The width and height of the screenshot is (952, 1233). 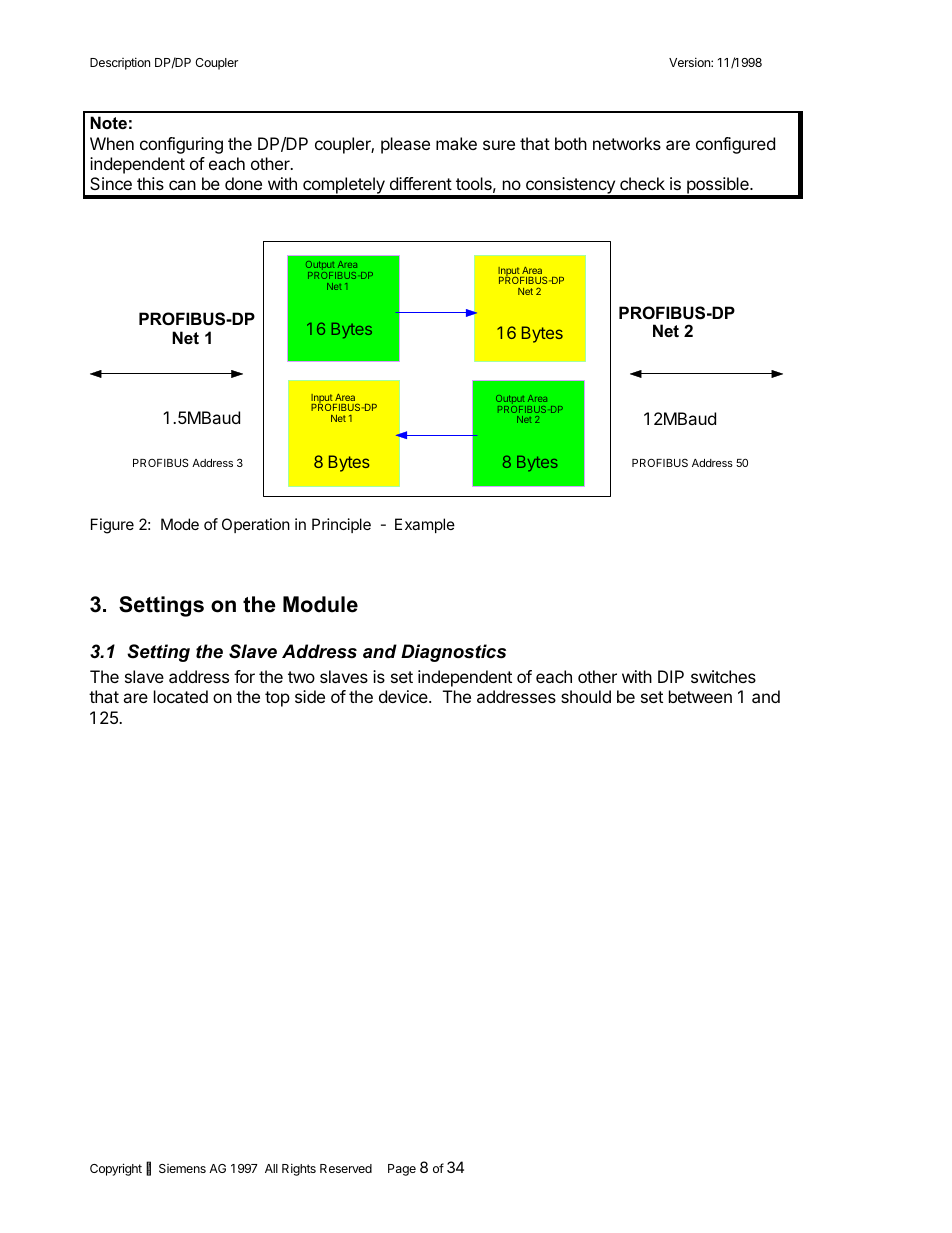 What do you see at coordinates (402, 1170) in the screenshot?
I see `Page` at bounding box center [402, 1170].
